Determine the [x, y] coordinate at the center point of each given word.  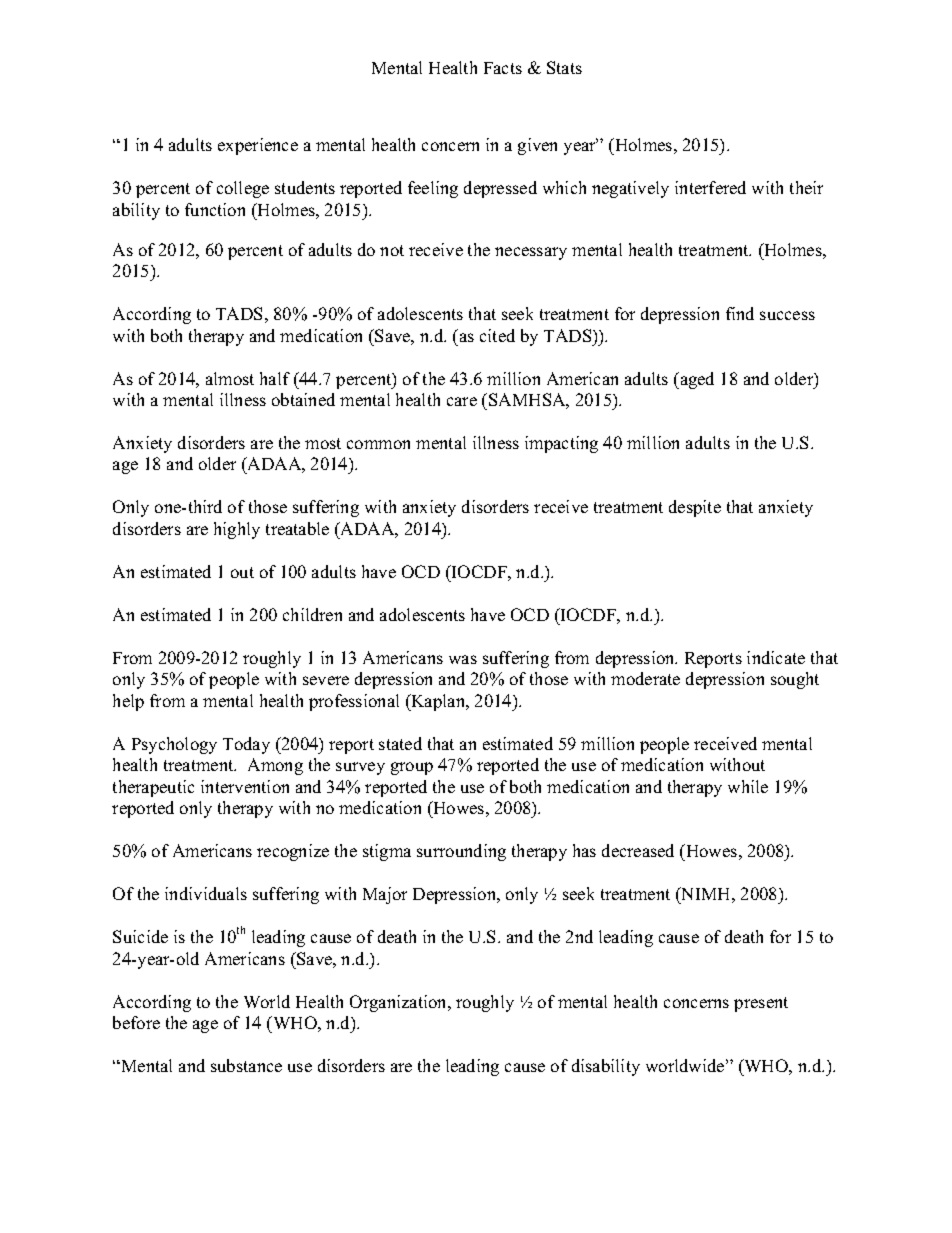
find [740, 313]
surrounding [461, 852]
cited [497, 335]
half [275, 378]
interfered [710, 187]
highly [237, 530]
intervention [245, 786]
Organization [400, 1003]
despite [695, 508]
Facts [503, 68]
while [748, 786]
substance [246, 1065]
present [761, 1004]
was [463, 659]
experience [258, 146]
